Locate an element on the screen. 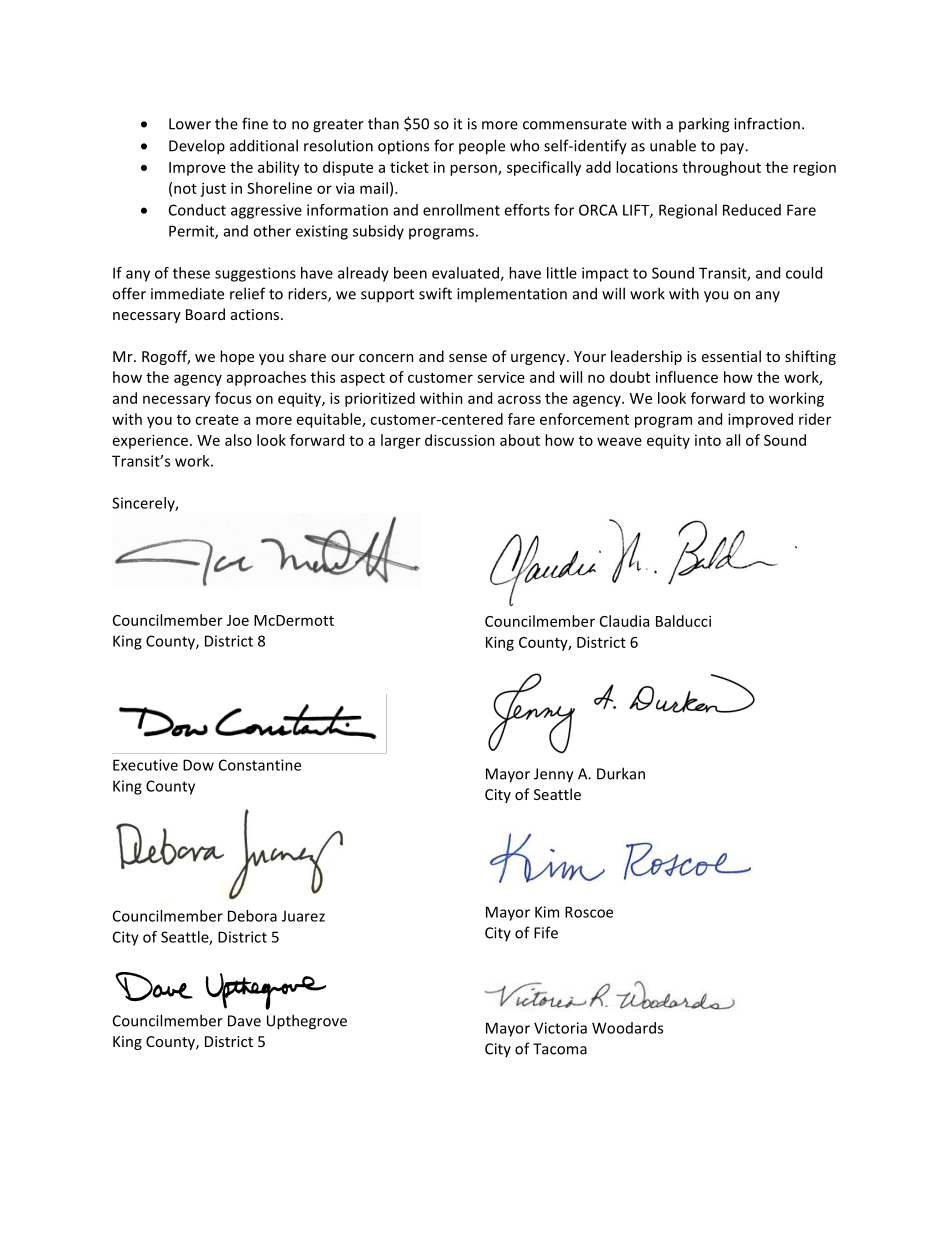  Claudia is located at coordinates (624, 621).
